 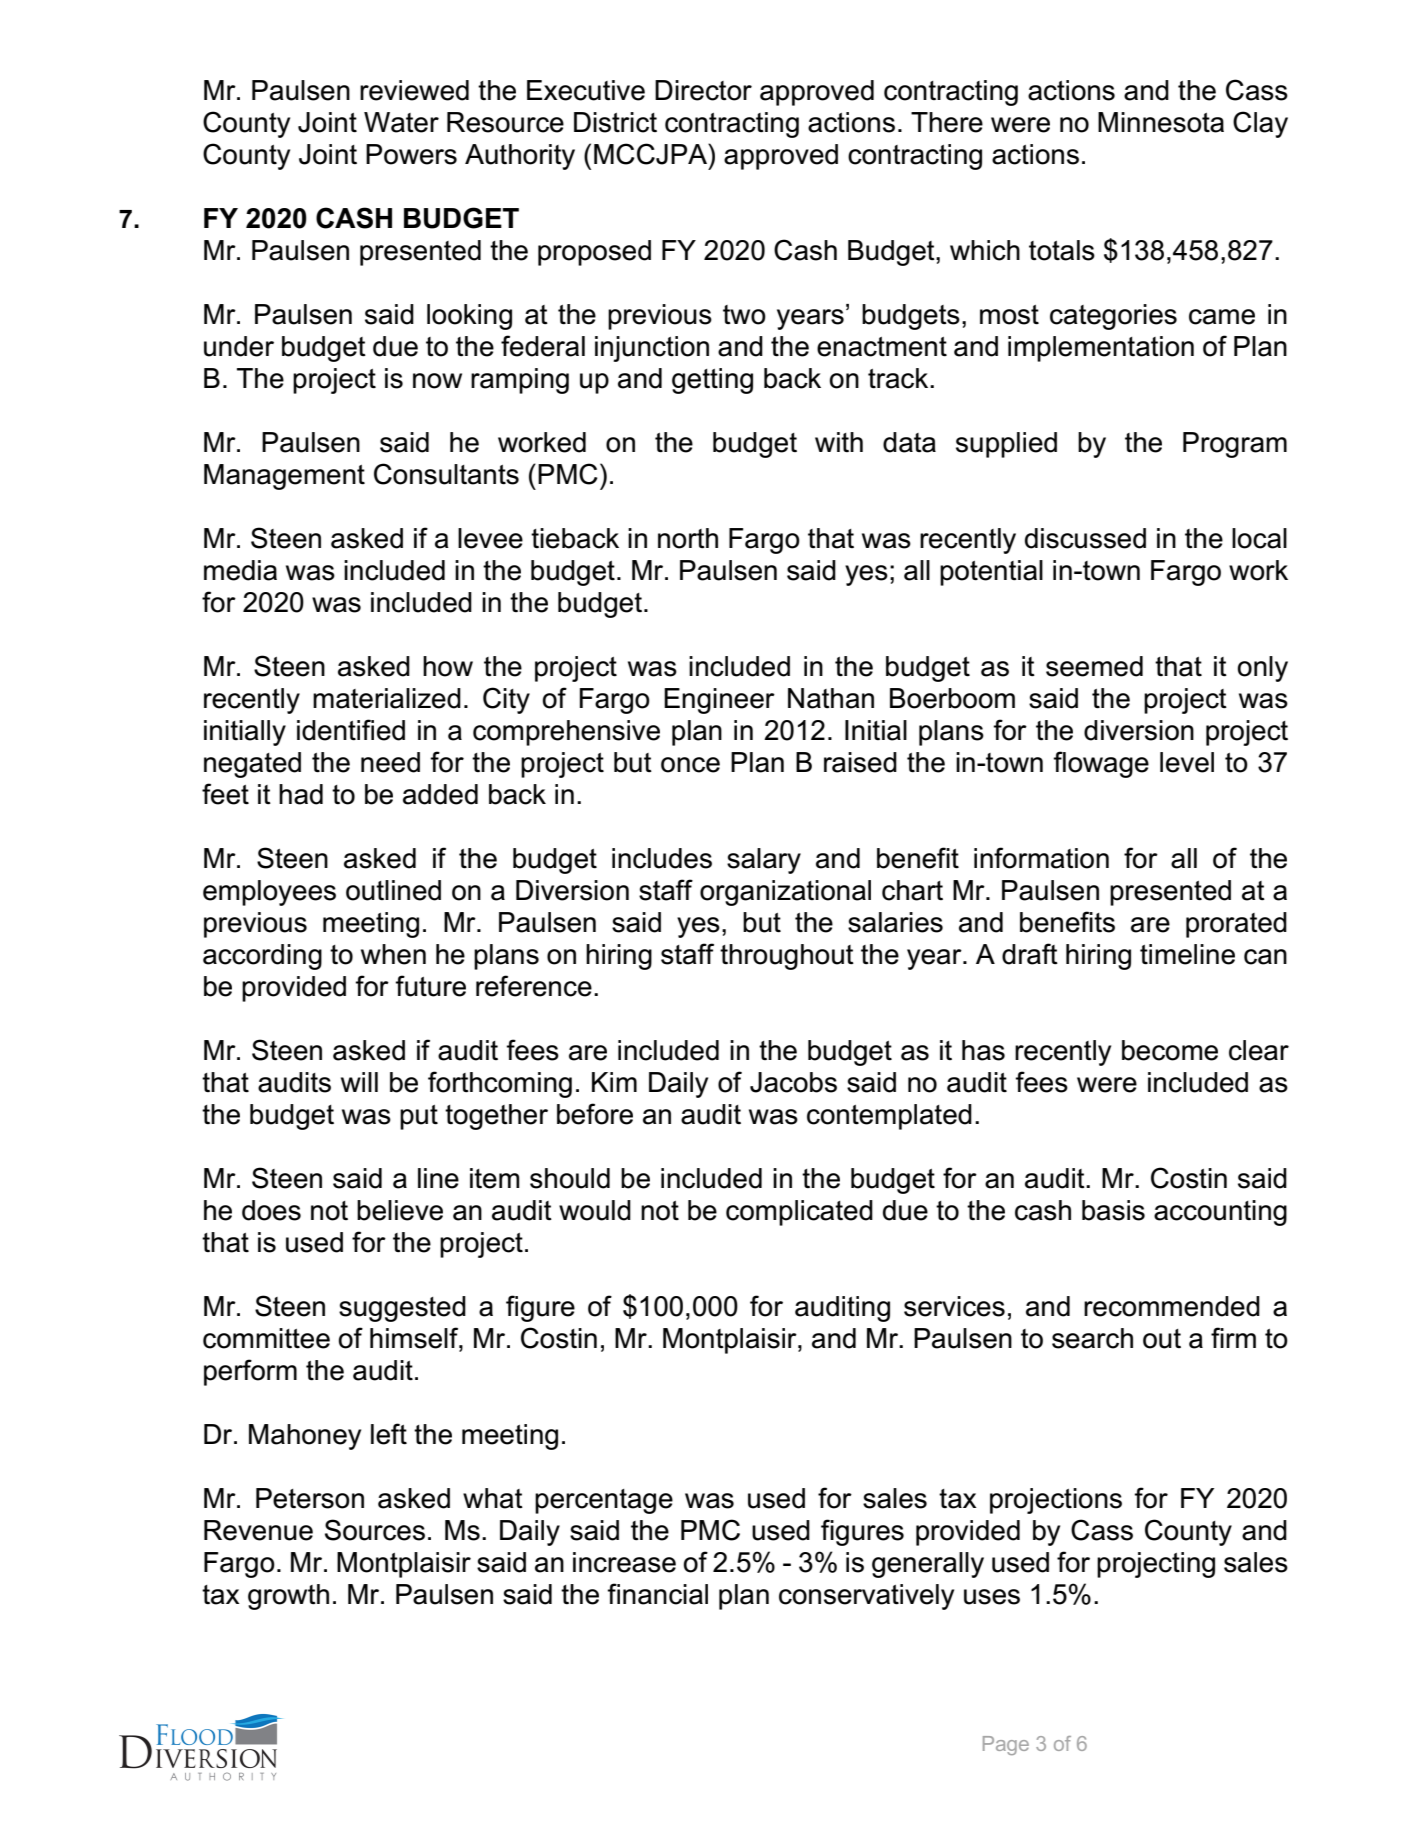 I want to click on basis, so click(x=1113, y=1210).
